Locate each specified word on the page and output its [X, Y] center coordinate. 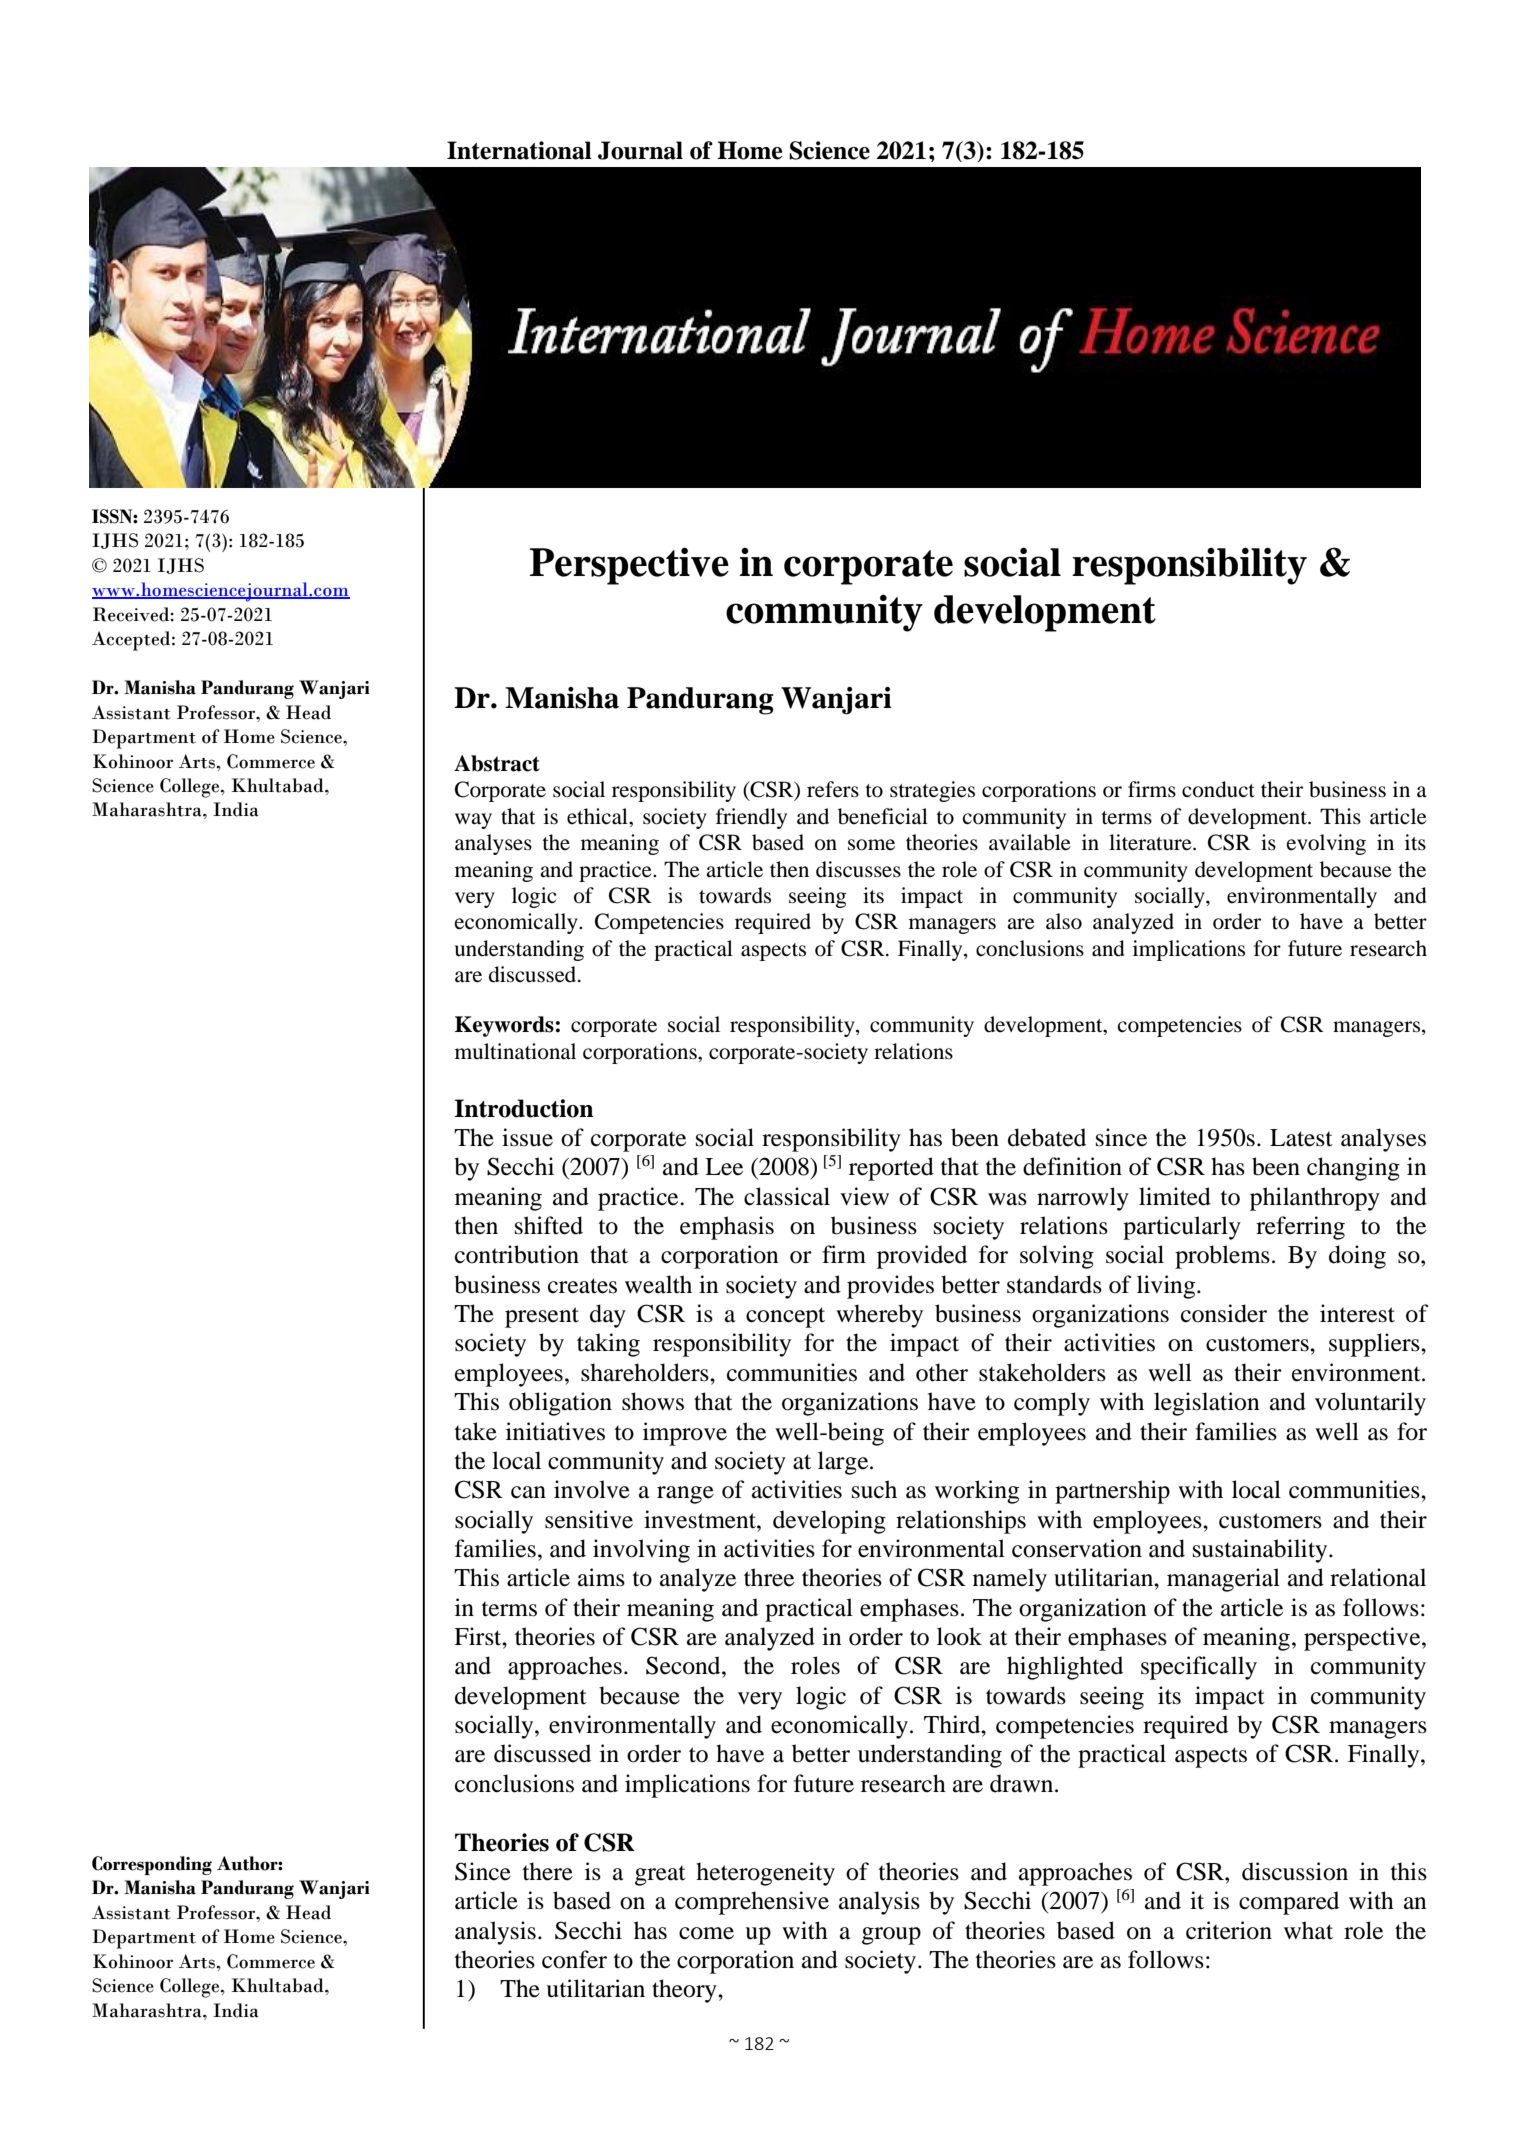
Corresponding [152, 1865]
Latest [1301, 1138]
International [519, 150]
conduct [1218, 789]
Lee [724, 1167]
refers [833, 789]
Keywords [504, 1026]
